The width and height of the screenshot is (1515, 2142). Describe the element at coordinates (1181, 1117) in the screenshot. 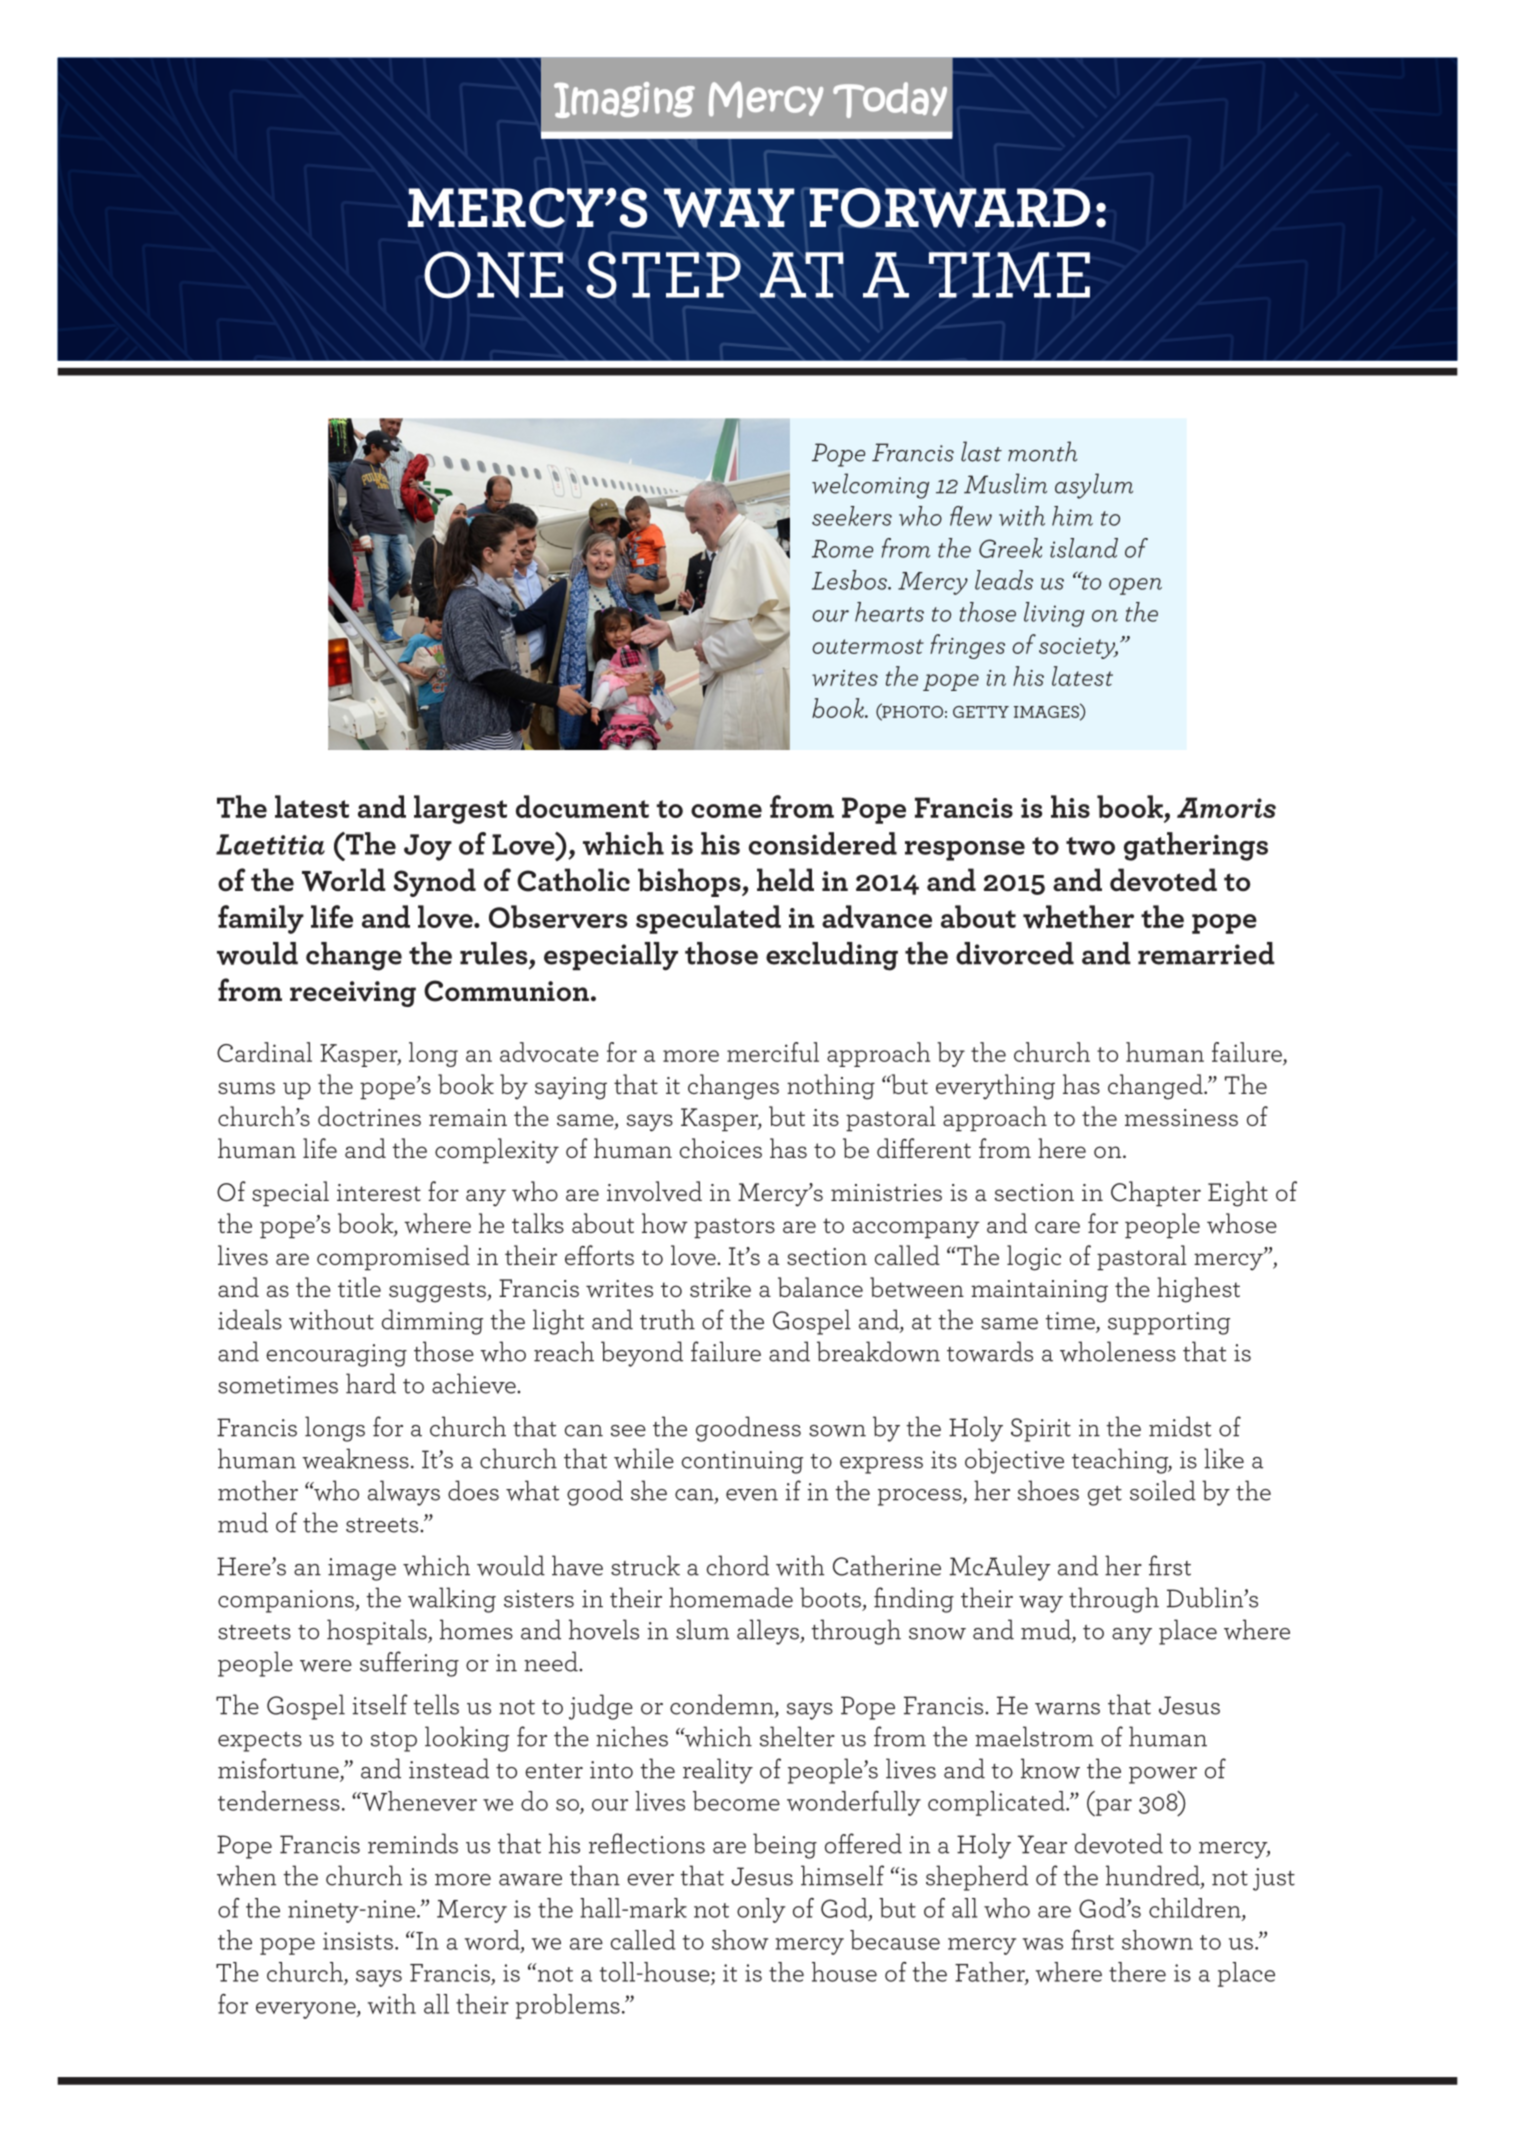

I see `messiness` at that location.
